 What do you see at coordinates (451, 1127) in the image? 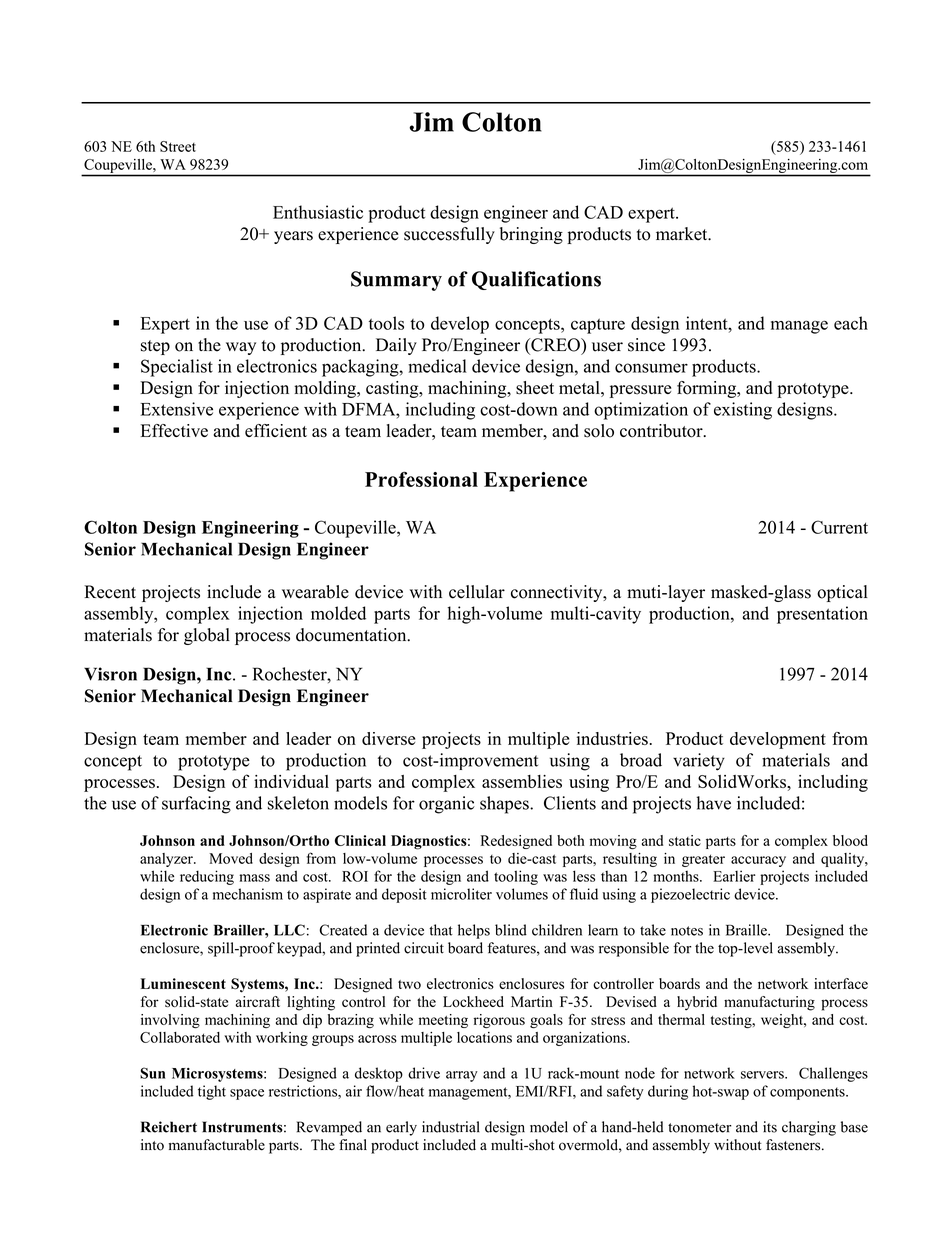
I see `industrial` at bounding box center [451, 1127].
